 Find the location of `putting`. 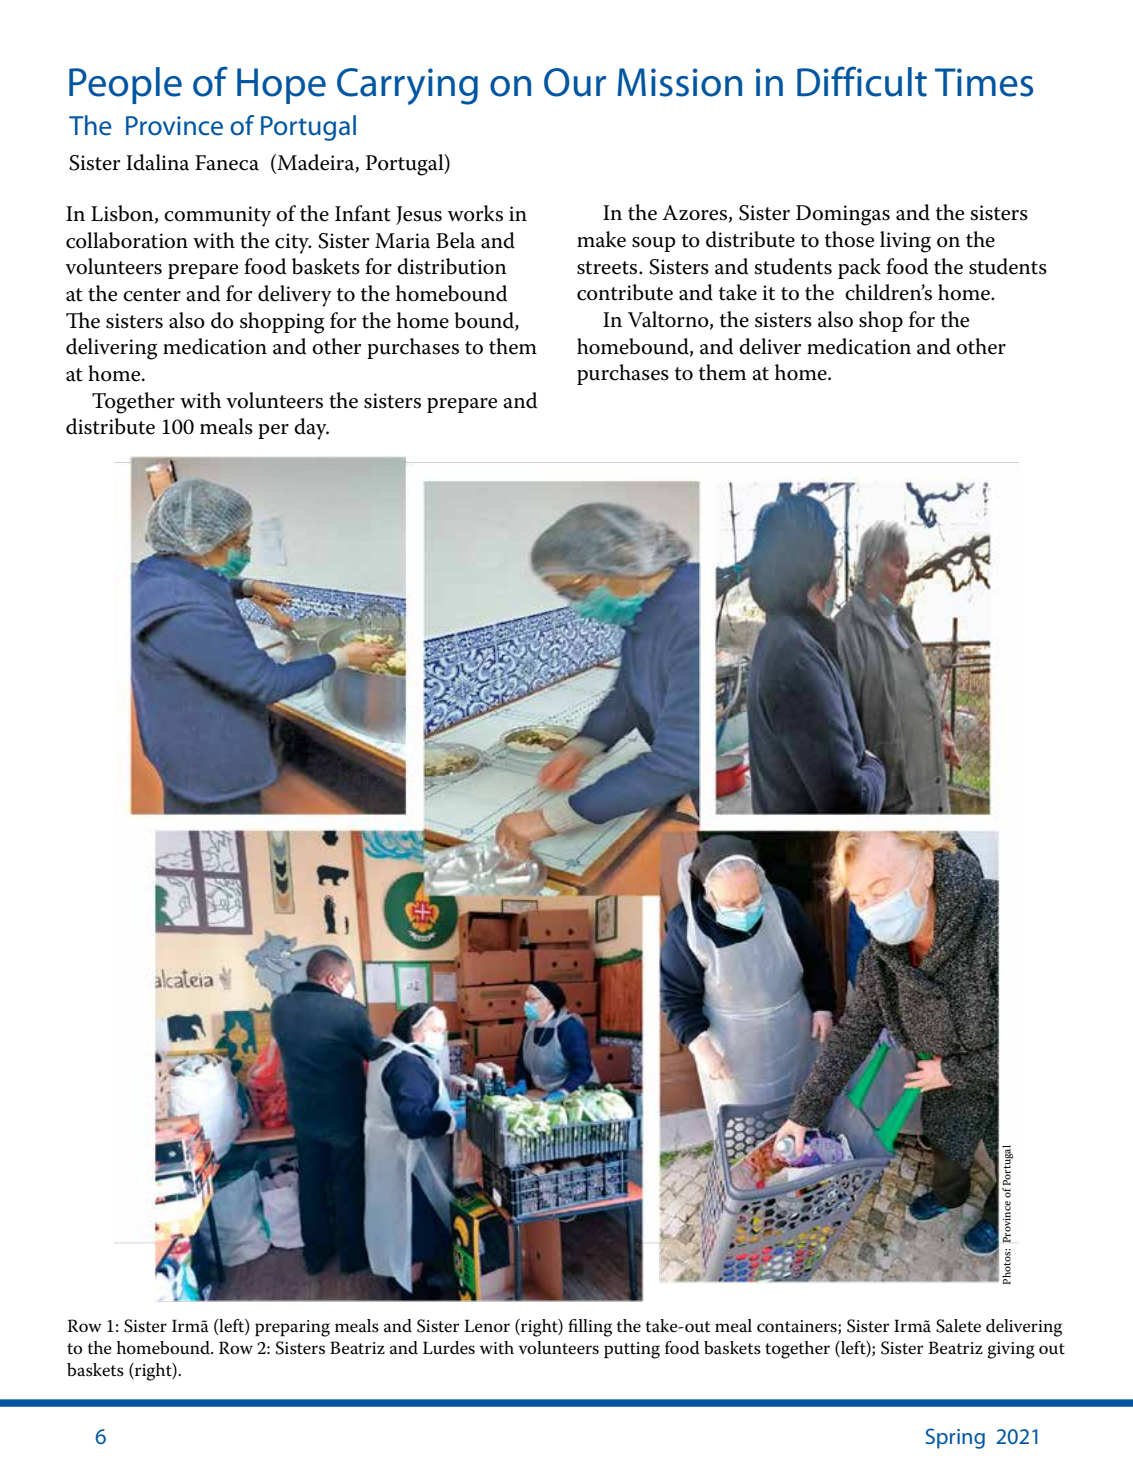

putting is located at coordinates (632, 1350).
